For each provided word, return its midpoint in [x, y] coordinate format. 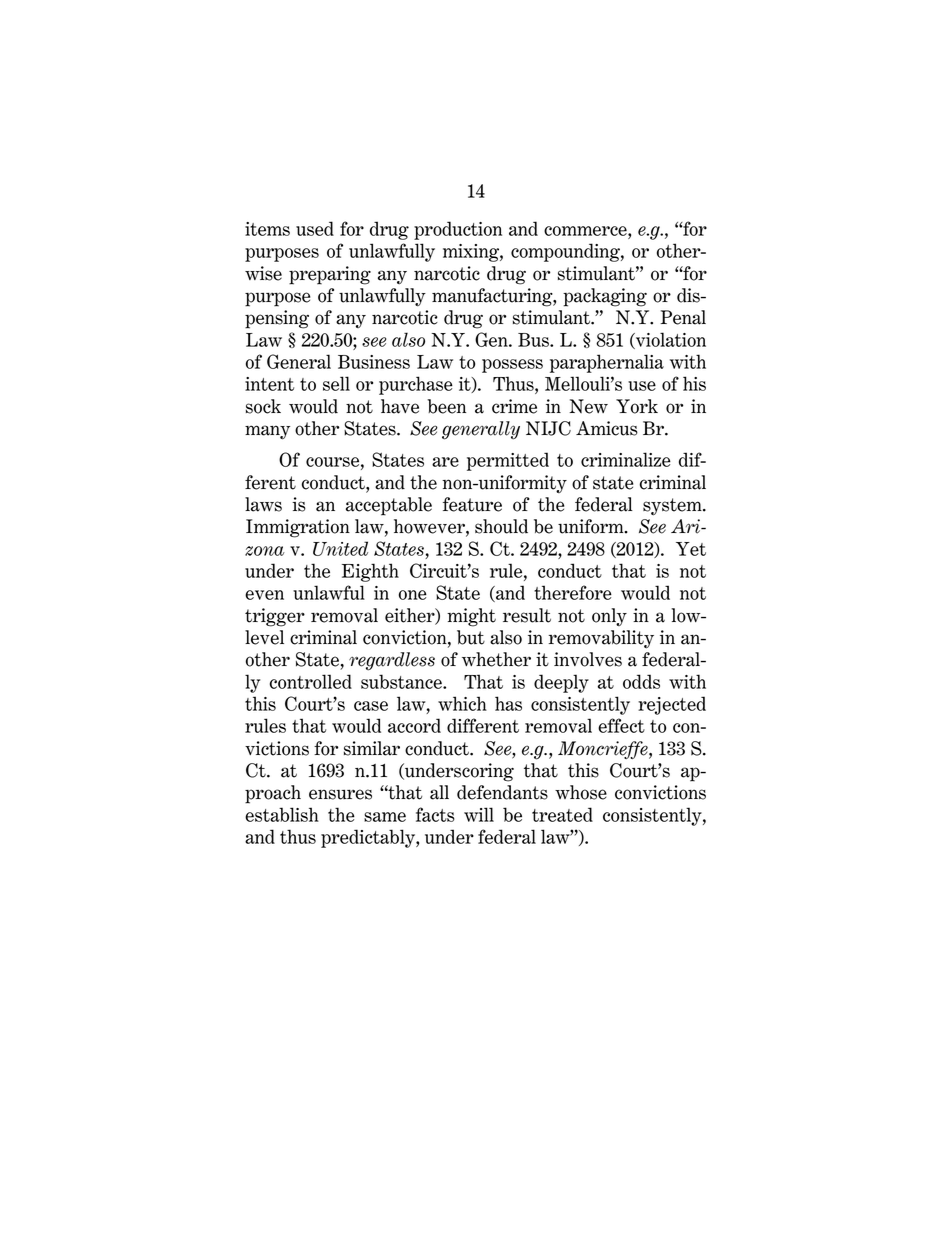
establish [282, 814]
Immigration [298, 528]
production [458, 230]
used [315, 228]
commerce [586, 231]
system [673, 507]
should [501, 526]
